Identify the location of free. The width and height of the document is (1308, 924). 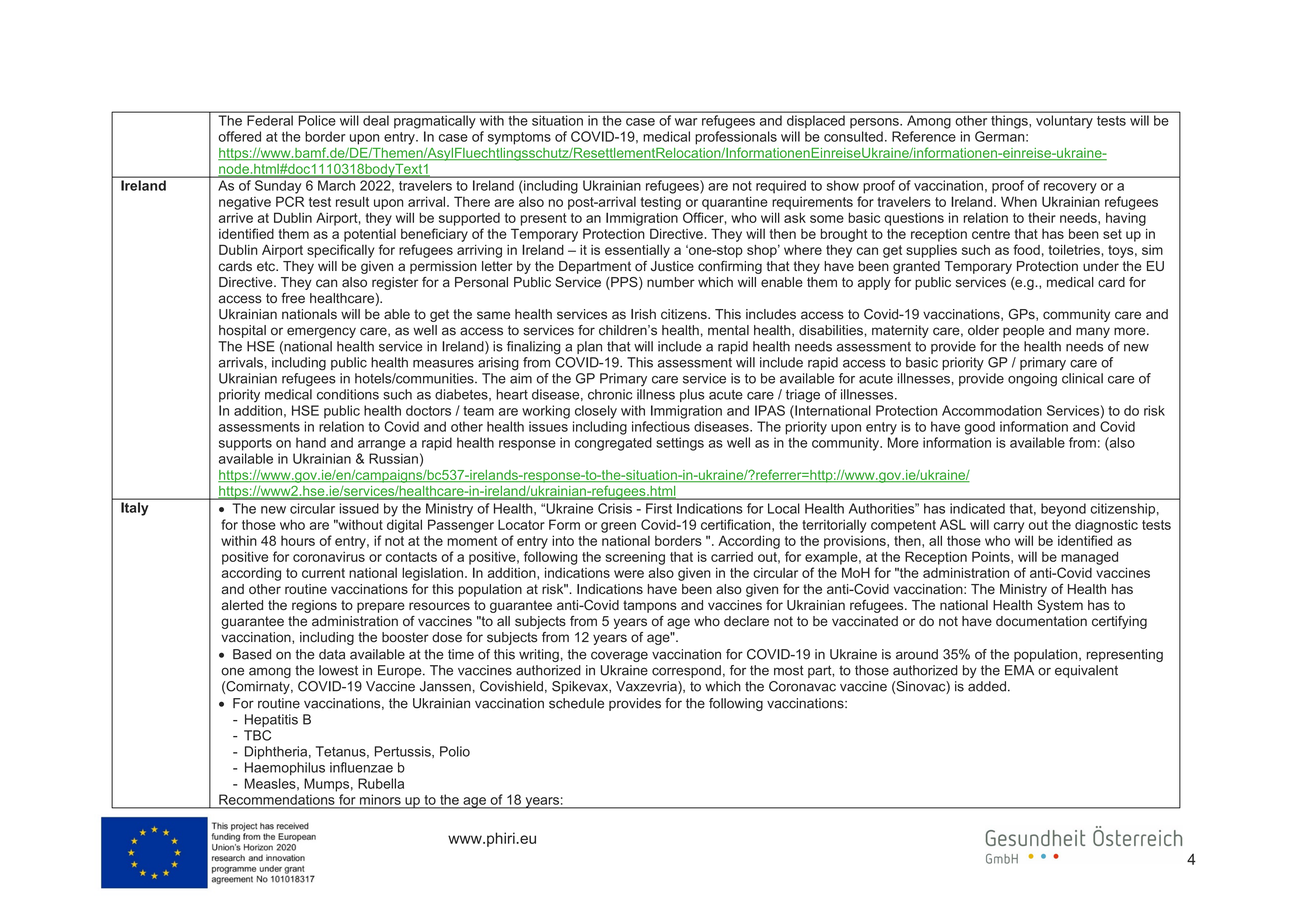
(293, 298).
